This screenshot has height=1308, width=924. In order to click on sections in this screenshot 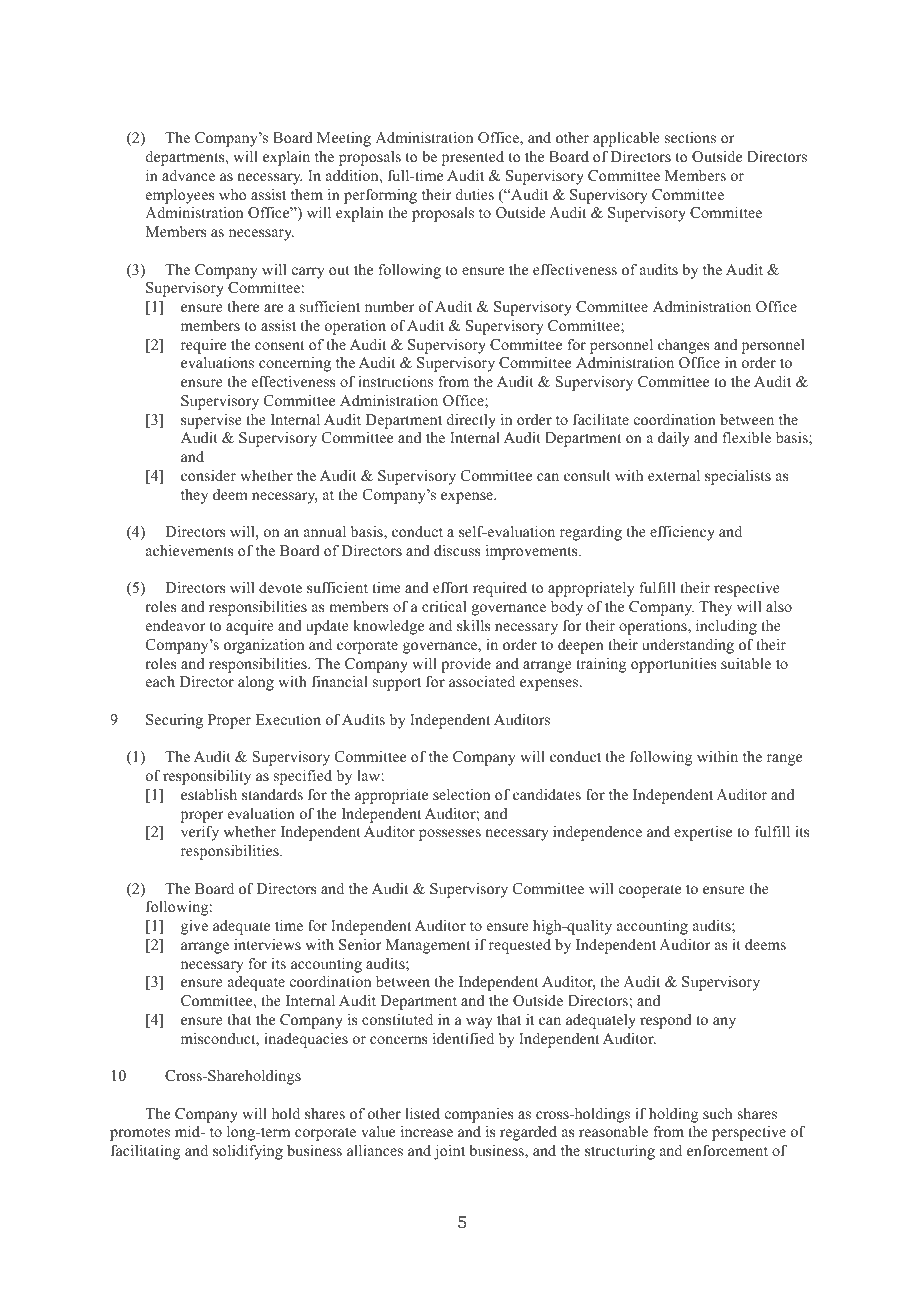, I will do `click(690, 137)`.
